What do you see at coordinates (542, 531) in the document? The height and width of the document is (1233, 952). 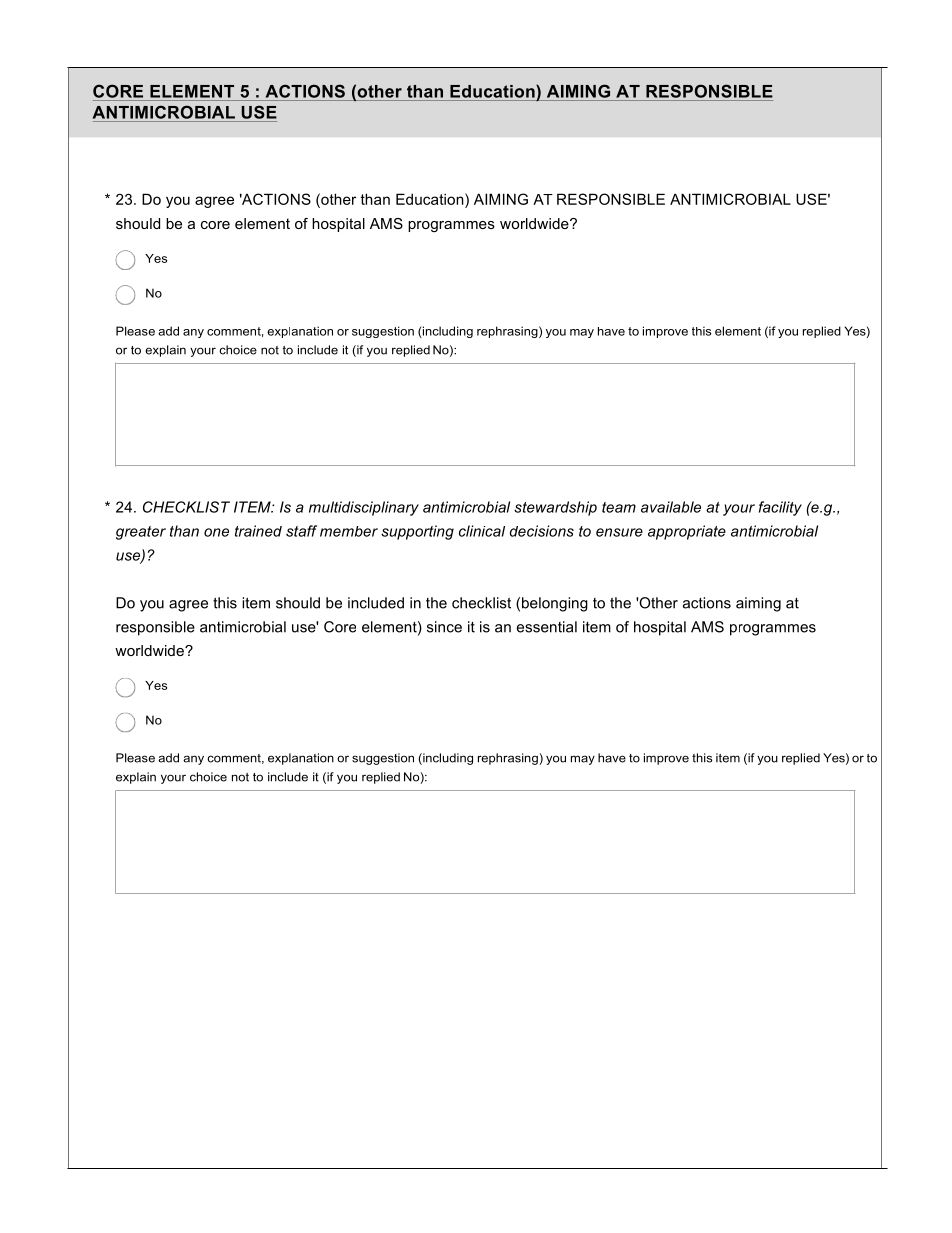 I see `decisions` at bounding box center [542, 531].
